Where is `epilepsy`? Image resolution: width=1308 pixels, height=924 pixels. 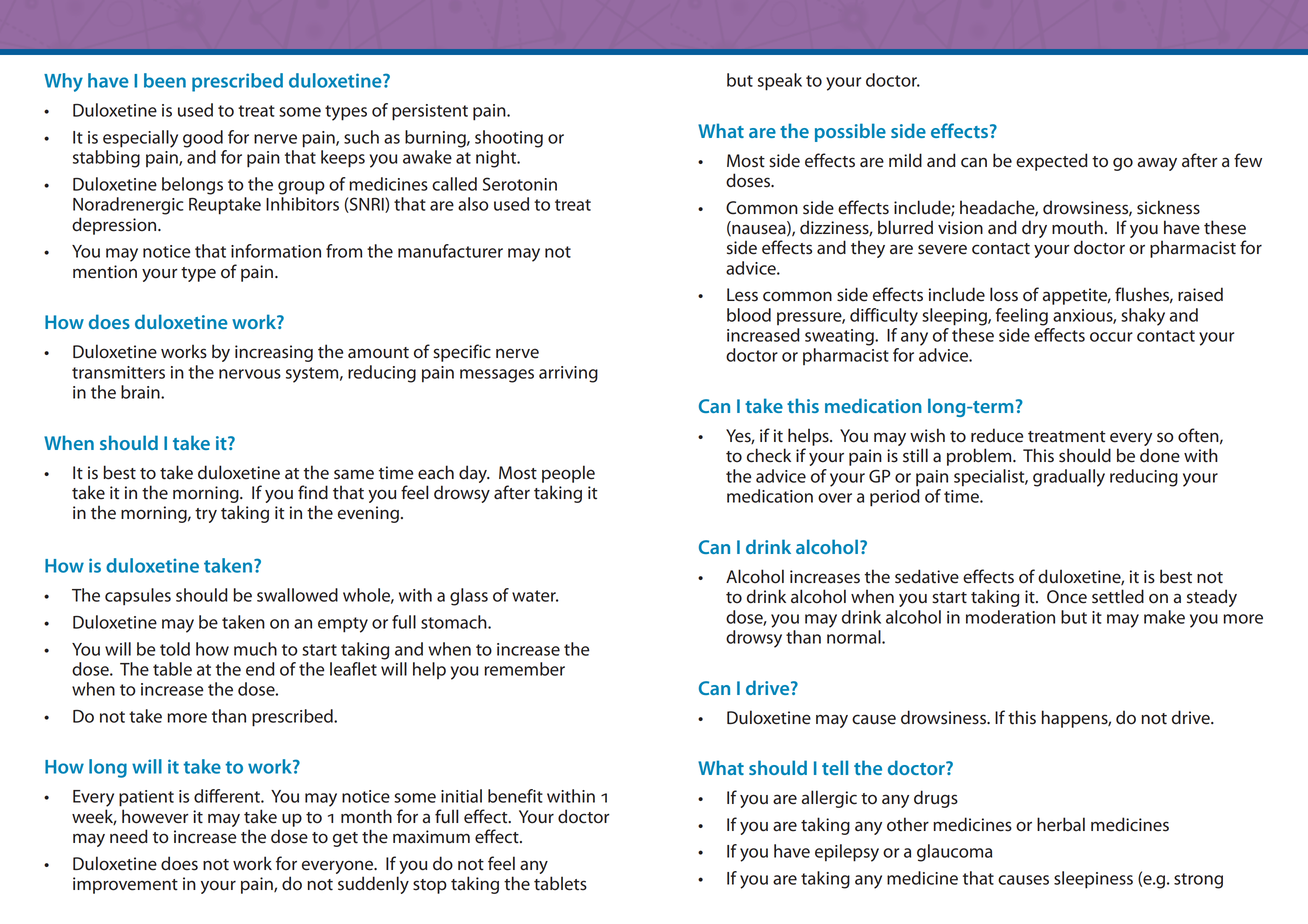 epilepsy is located at coordinates (847, 853).
